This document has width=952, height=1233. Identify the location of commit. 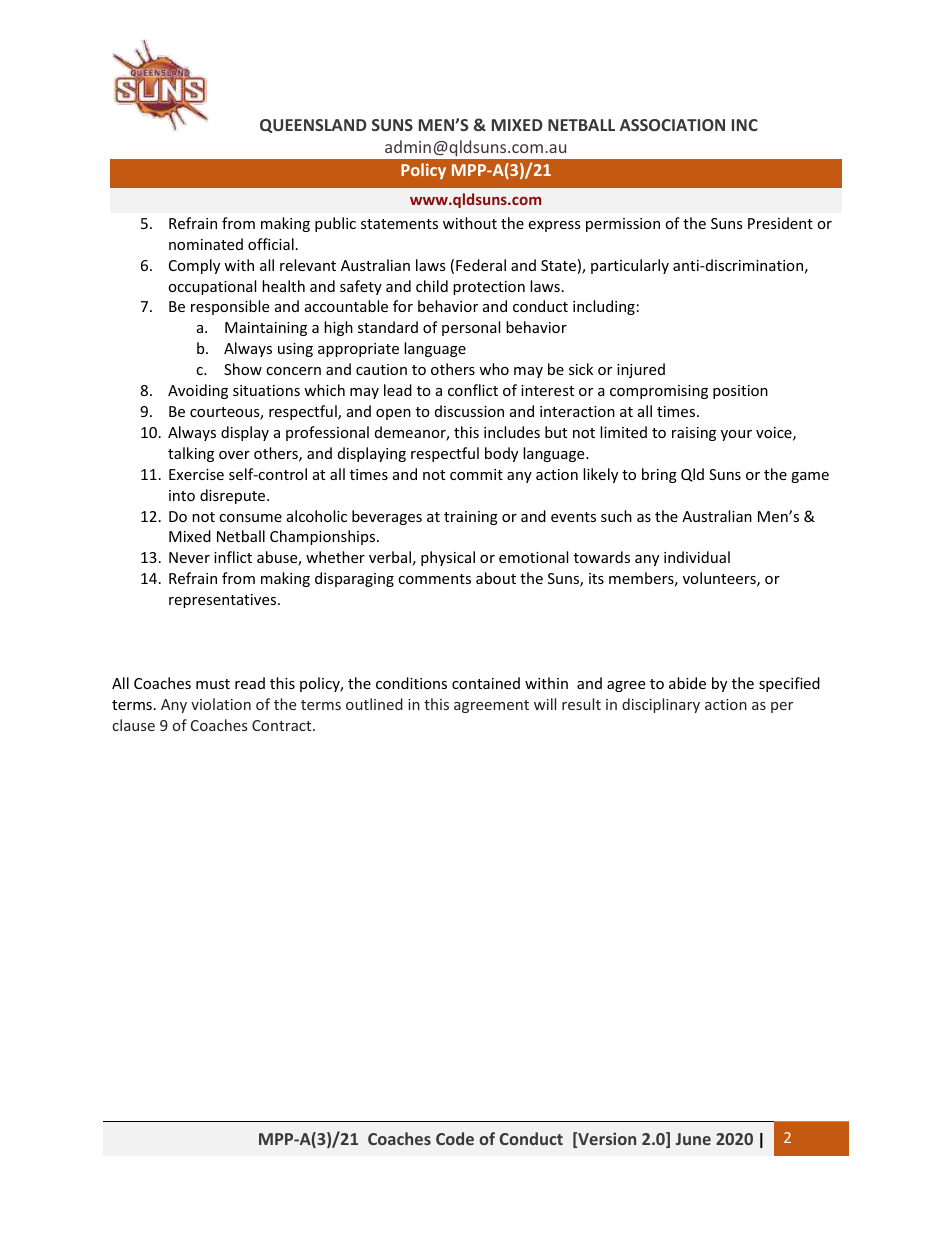
(476, 474).
